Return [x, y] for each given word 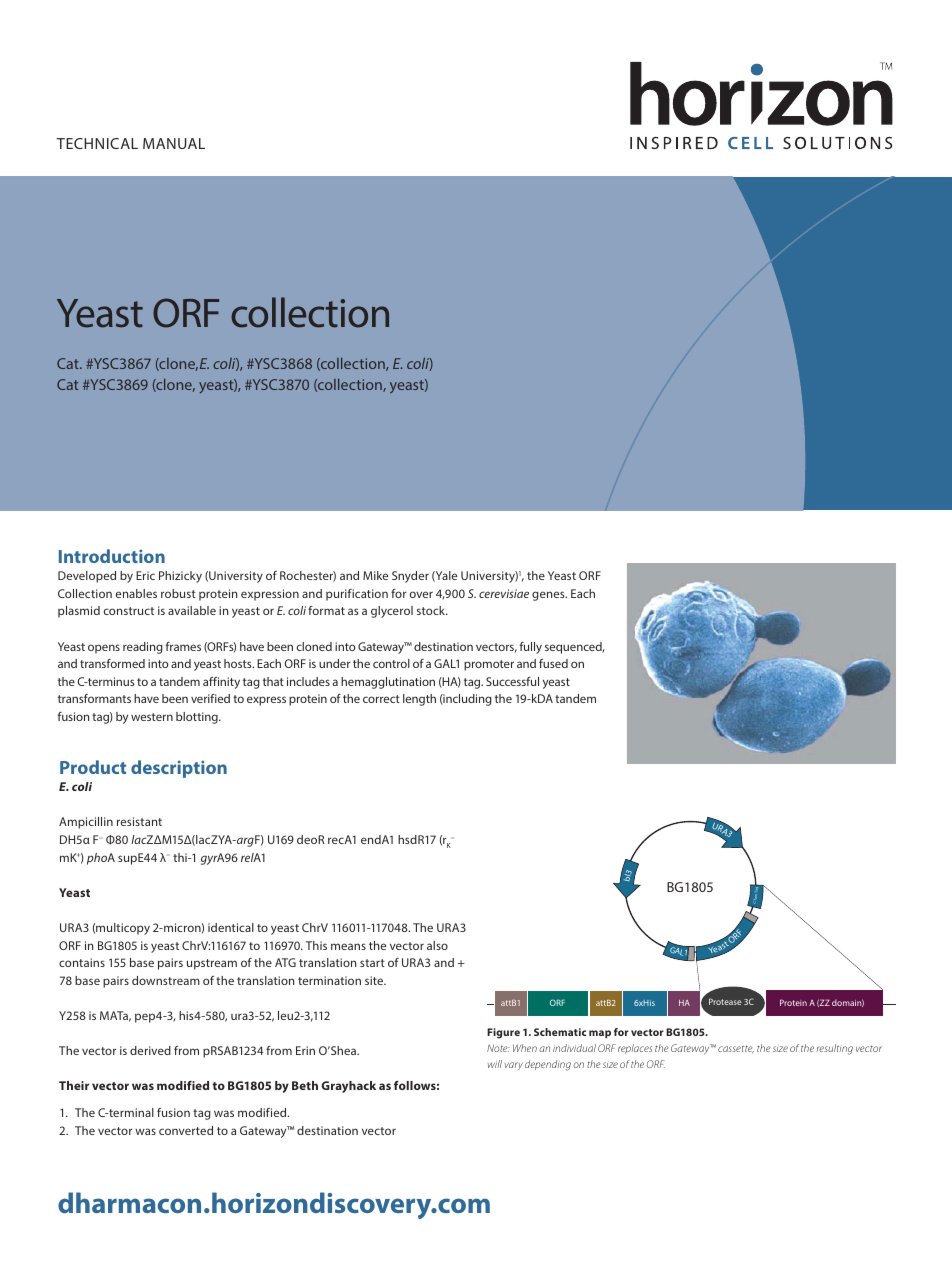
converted [186, 1130]
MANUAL [174, 143]
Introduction [112, 556]
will [495, 1064]
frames [183, 646]
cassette [736, 1049]
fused [553, 663]
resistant [139, 821]
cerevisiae [504, 593]
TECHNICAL [97, 143]
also [437, 945]
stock [432, 610]
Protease [725, 1001]
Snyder [410, 577]
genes [549, 596]
